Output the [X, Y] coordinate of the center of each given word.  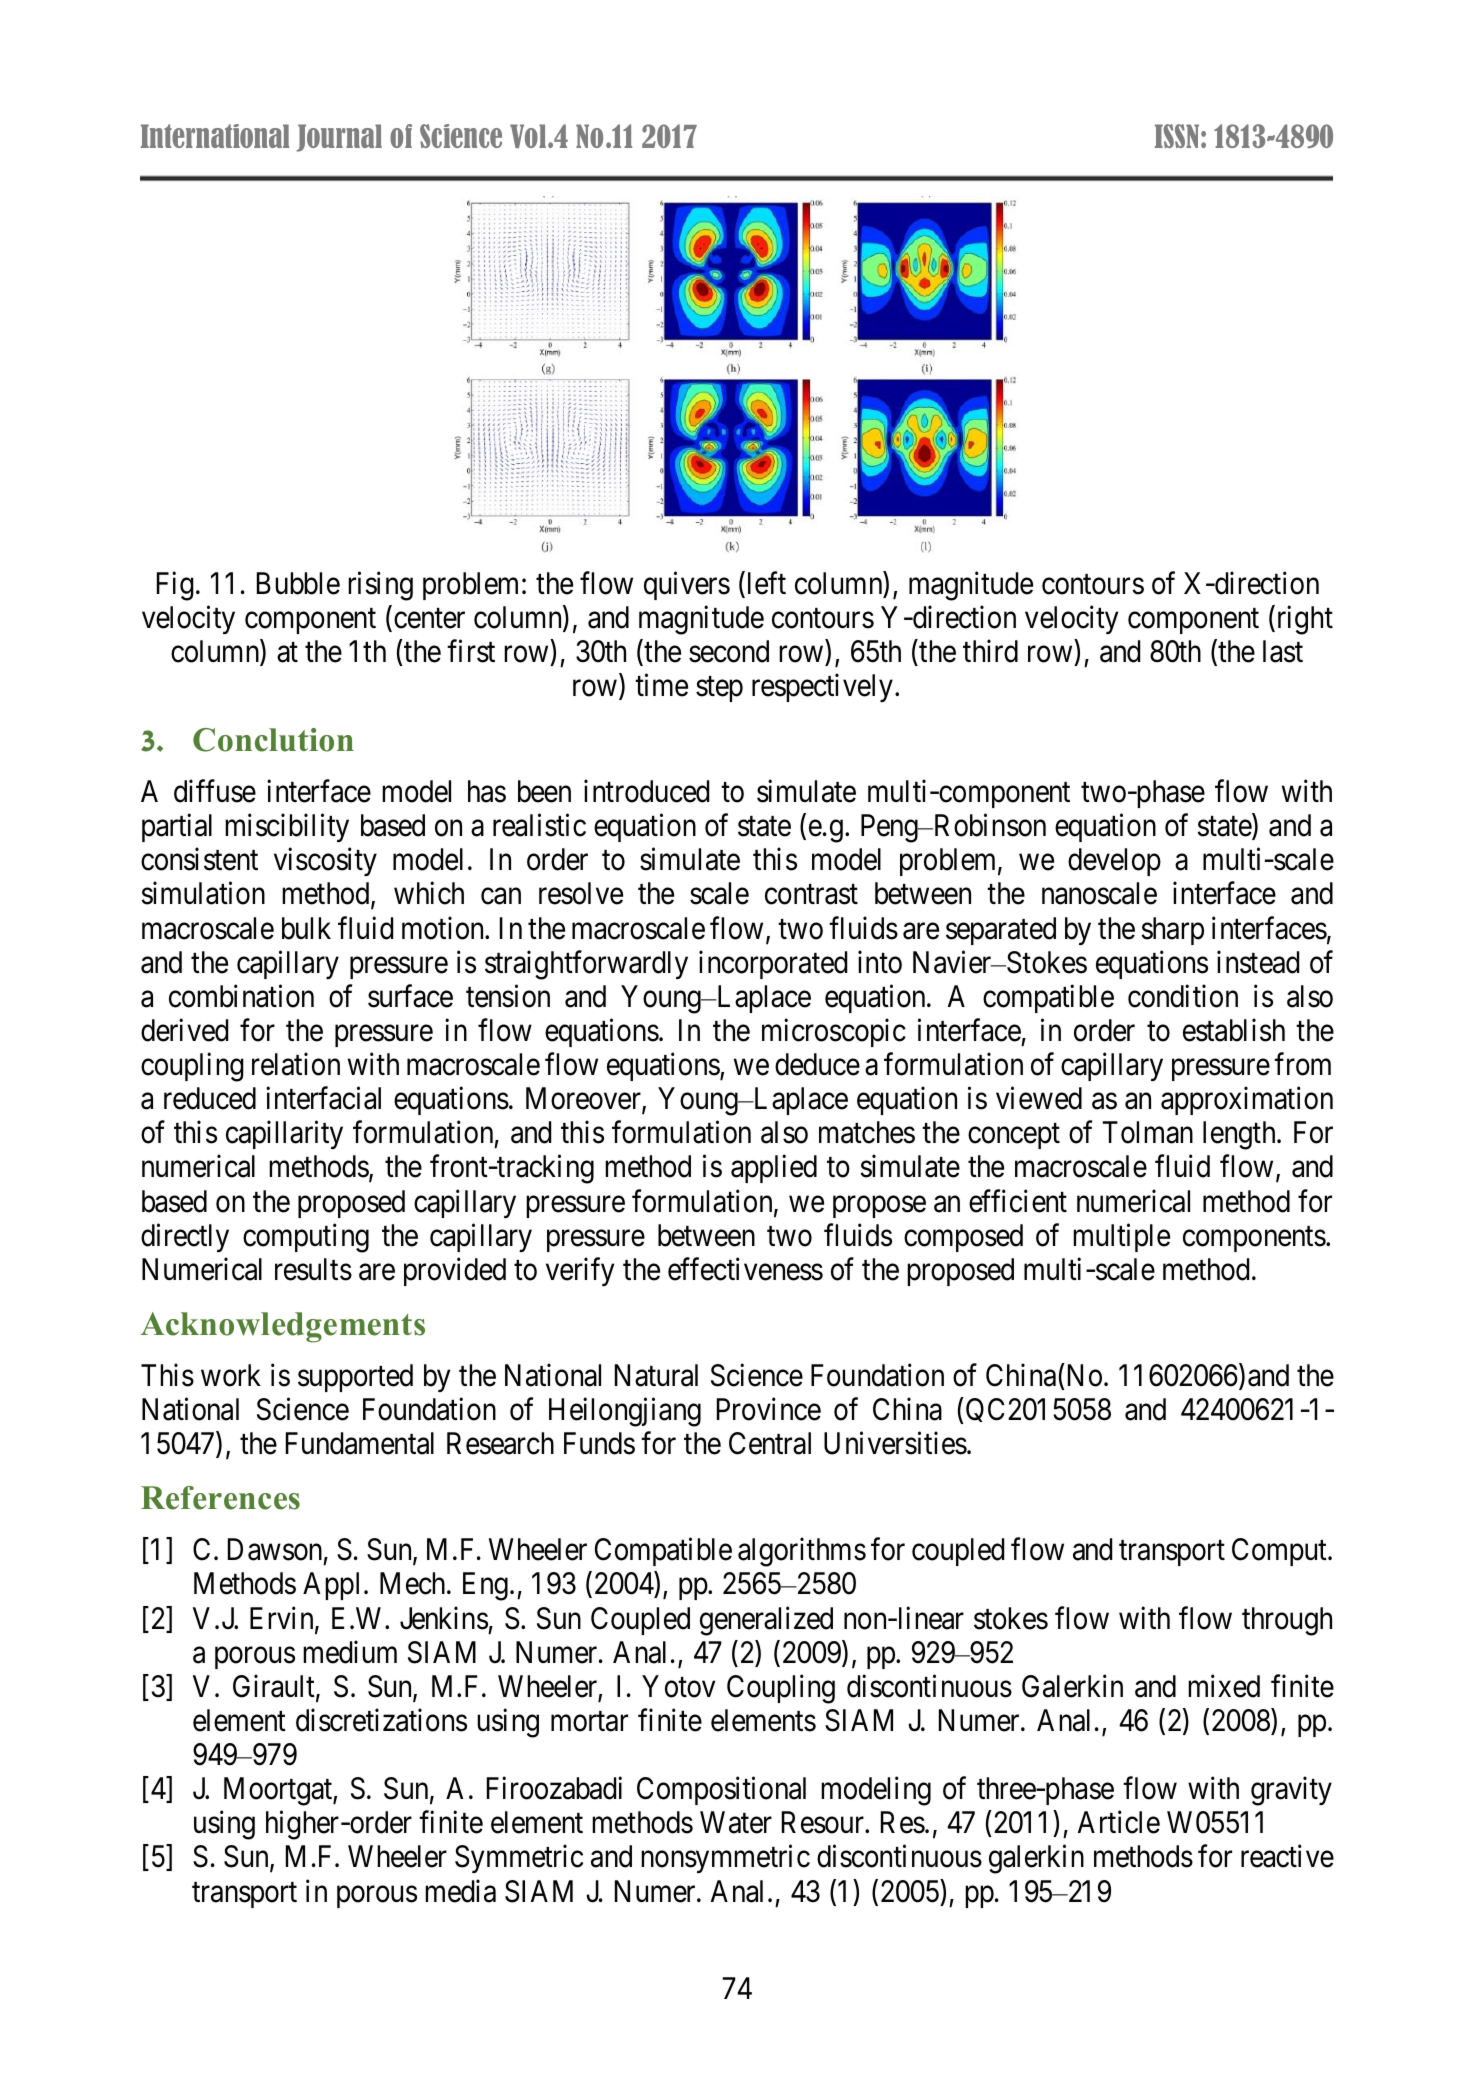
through [1287, 1621]
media [460, 1891]
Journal [339, 138]
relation [296, 1064]
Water [736, 1822]
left [765, 584]
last [1283, 651]
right [1303, 620]
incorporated [773, 965]
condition [1183, 996]
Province [769, 1409]
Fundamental [360, 1443]
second [729, 651]
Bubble [298, 583]
